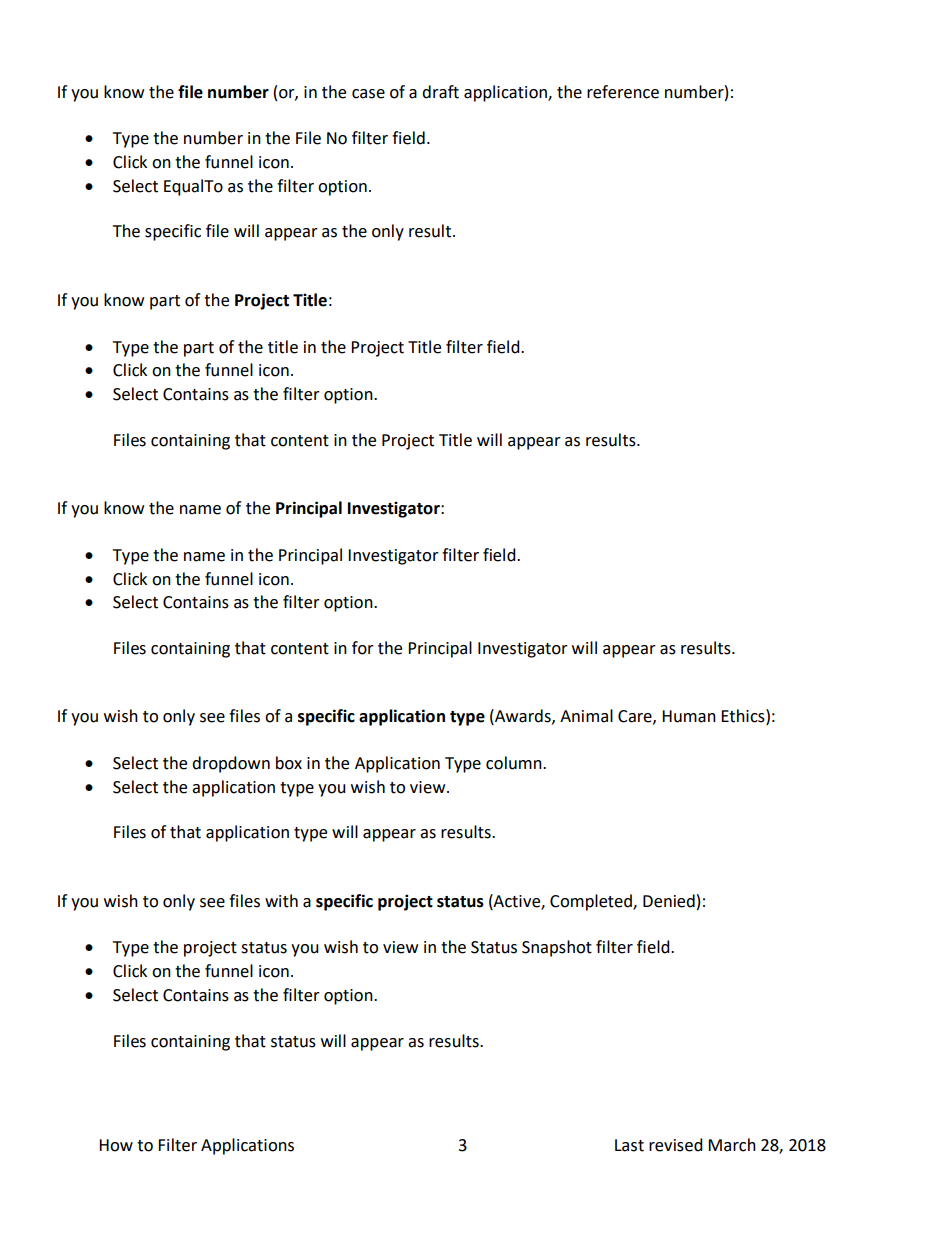  Describe the element at coordinates (669, 901) in the image. I see `Denied` at that location.
